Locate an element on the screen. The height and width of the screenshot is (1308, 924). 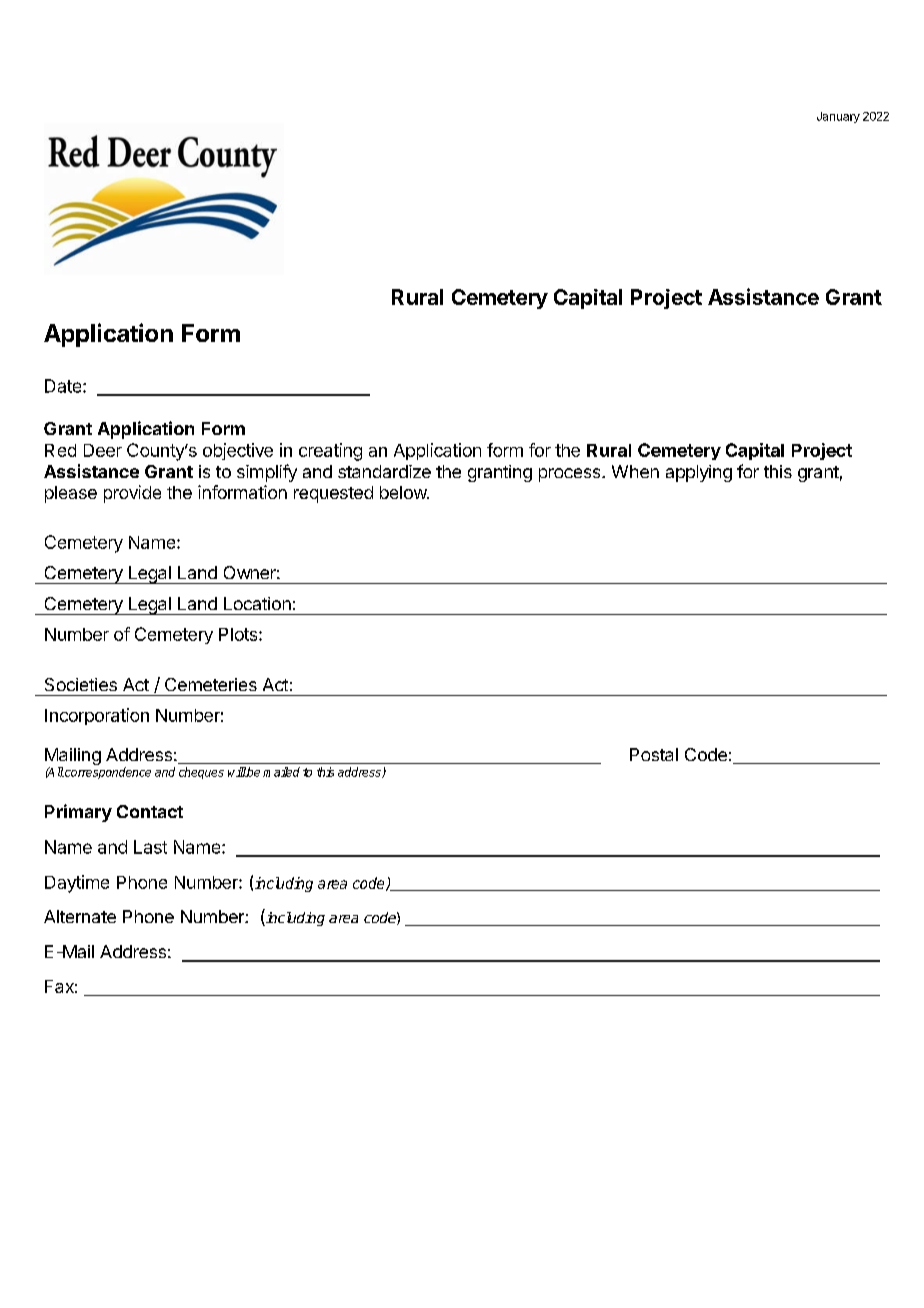
Daytime is located at coordinates (77, 884).
